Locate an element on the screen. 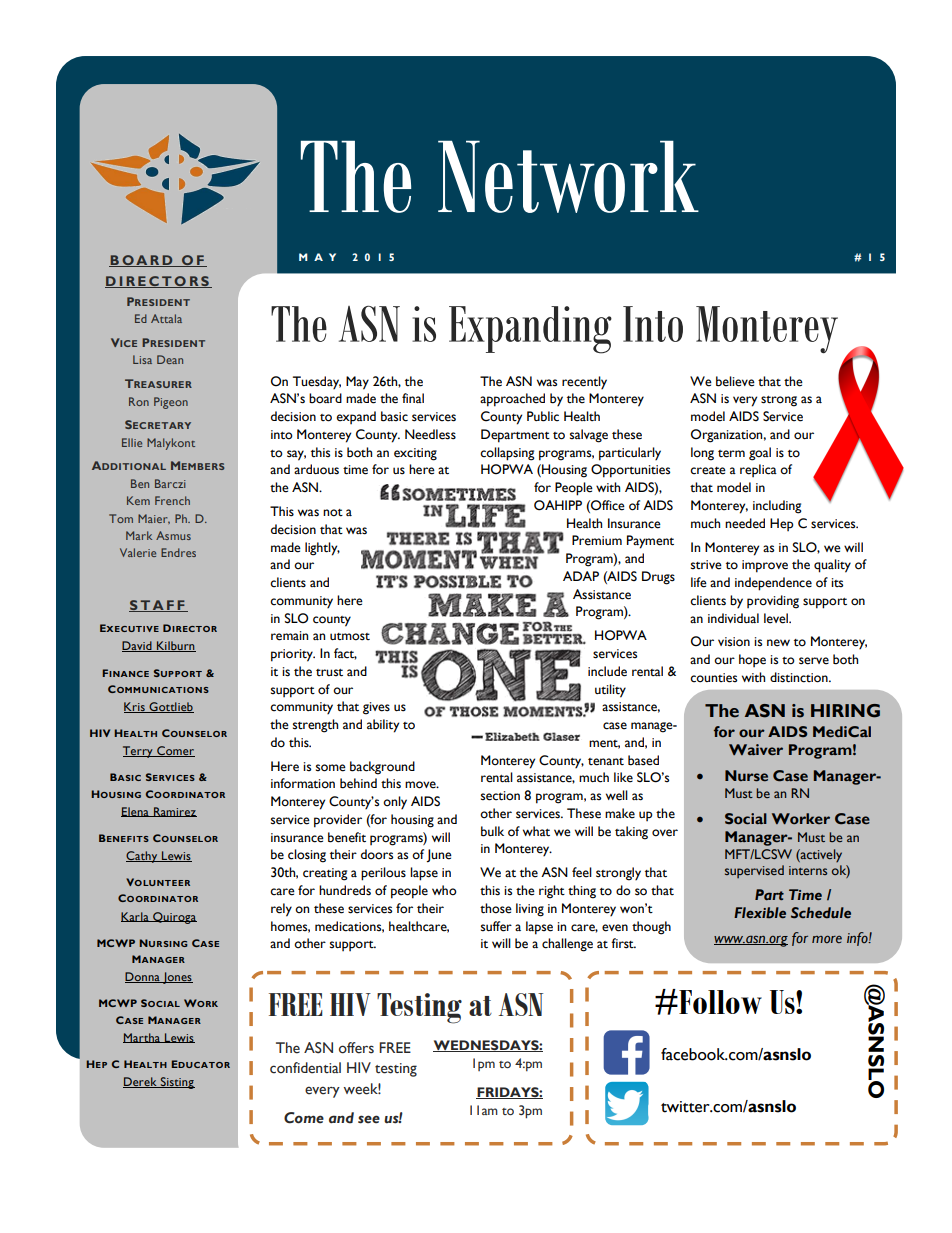 The image size is (952, 1233). supervised is located at coordinates (754, 871).
